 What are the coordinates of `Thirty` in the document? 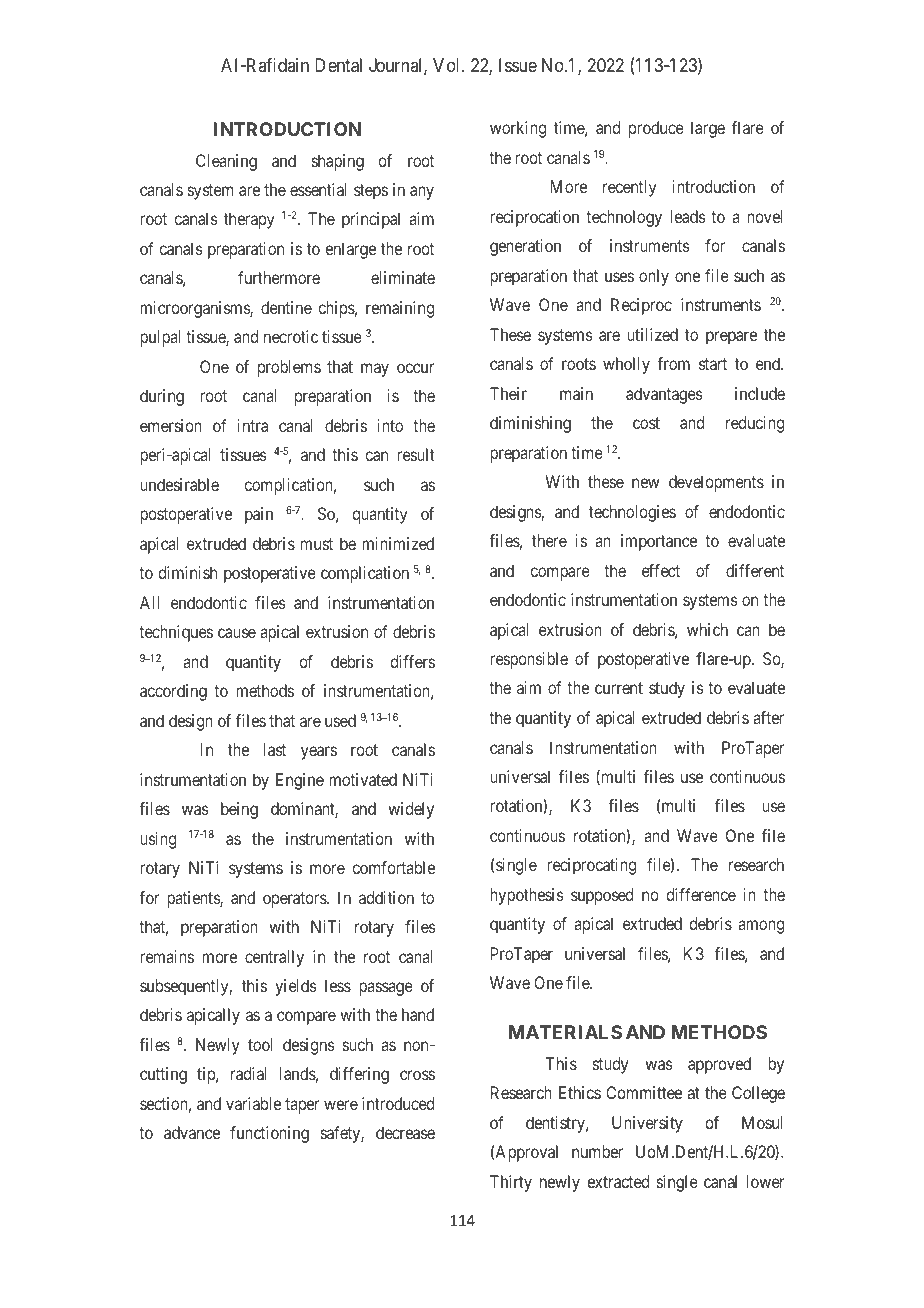 It's located at (511, 1183).
